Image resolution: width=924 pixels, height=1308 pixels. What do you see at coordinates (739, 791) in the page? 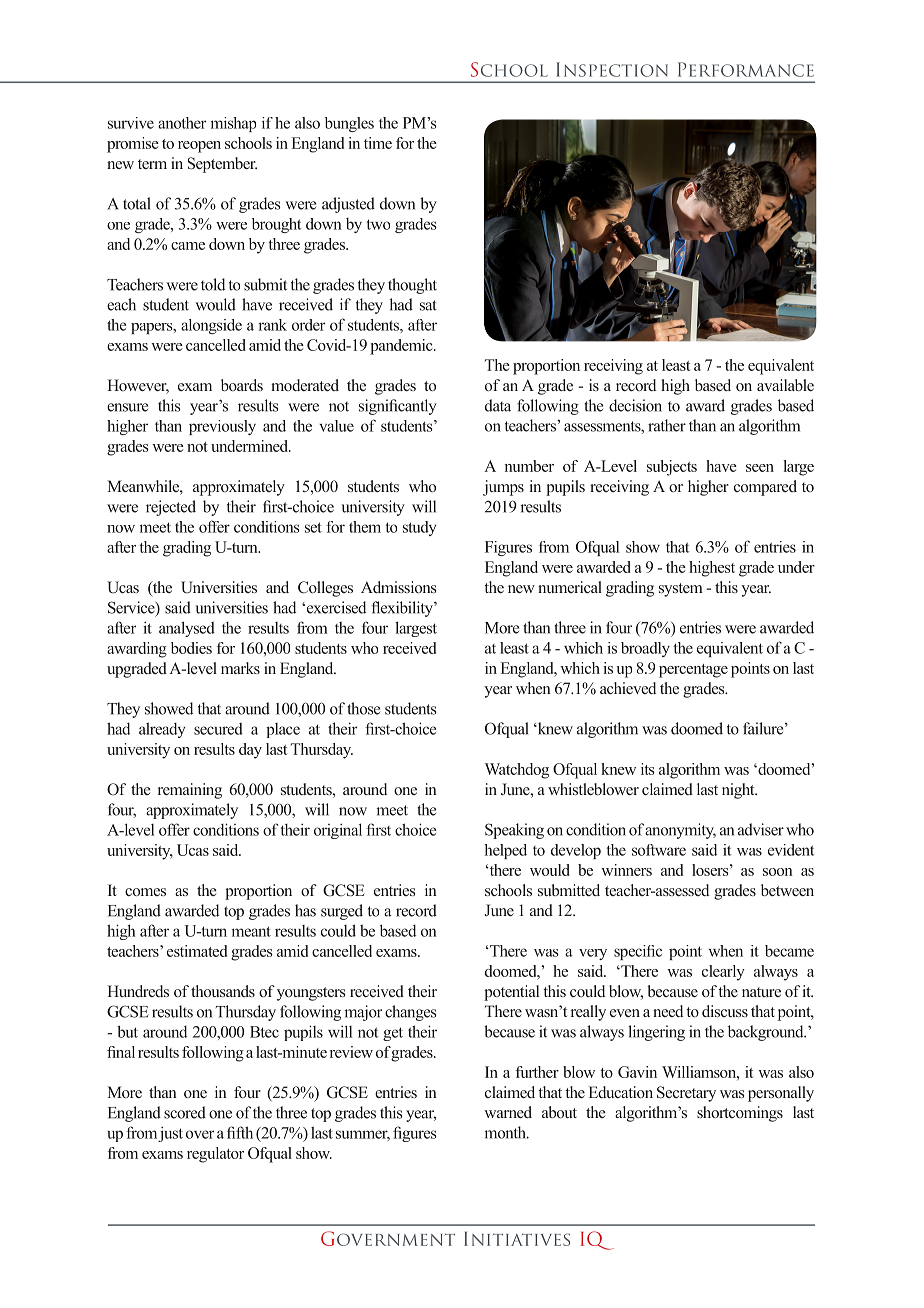
I see `night` at bounding box center [739, 791].
